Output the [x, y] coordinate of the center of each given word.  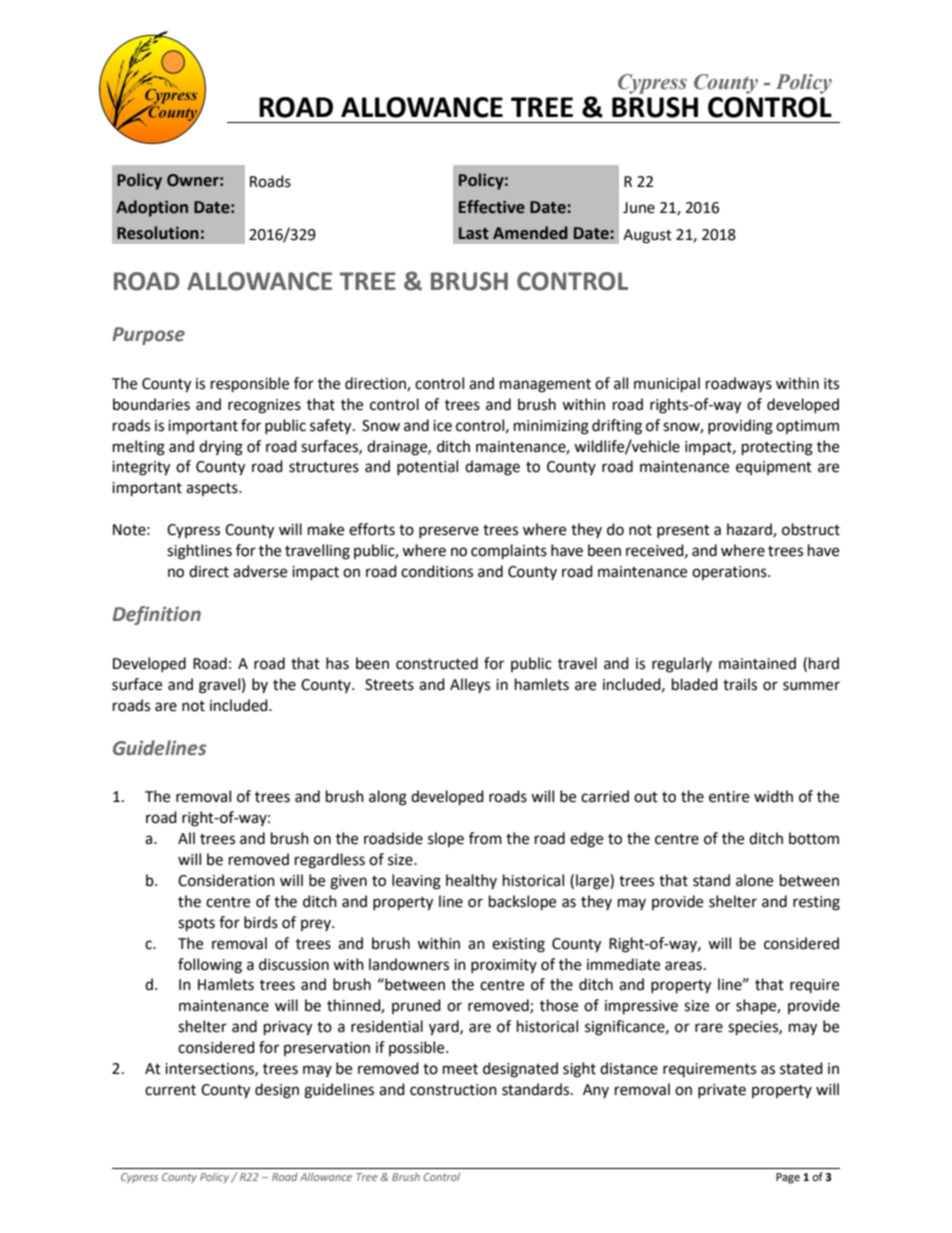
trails [740, 684]
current [170, 1090]
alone [754, 880]
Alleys [470, 685]
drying [221, 448]
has [337, 663]
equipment [774, 468]
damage [492, 468]
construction [453, 1090]
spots [196, 925]
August [647, 236]
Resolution [158, 233]
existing [518, 945]
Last [474, 233]
